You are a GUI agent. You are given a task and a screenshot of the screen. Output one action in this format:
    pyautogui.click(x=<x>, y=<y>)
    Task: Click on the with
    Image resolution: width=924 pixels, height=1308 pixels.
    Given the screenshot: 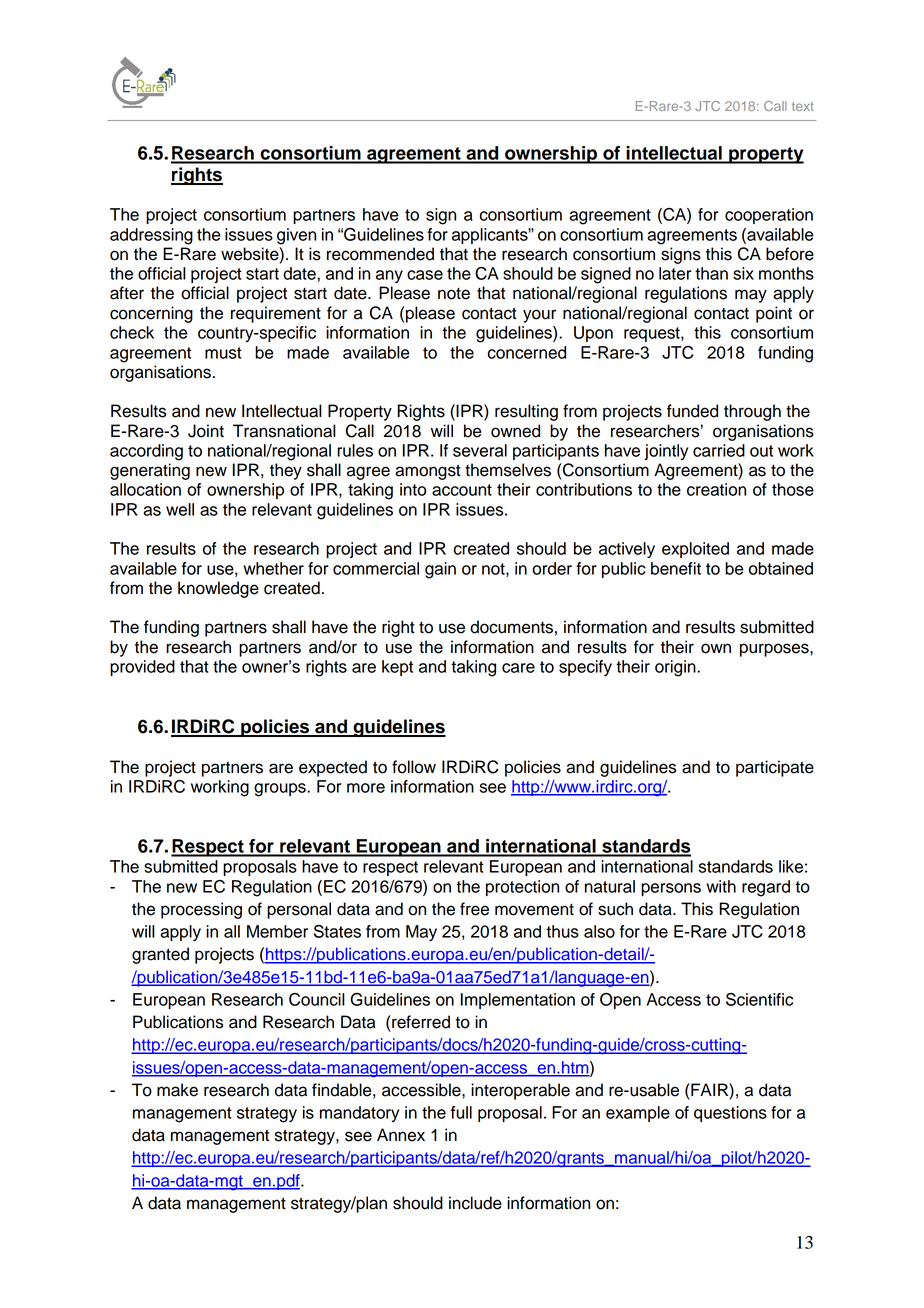 What is the action you would take?
    pyautogui.click(x=721, y=886)
